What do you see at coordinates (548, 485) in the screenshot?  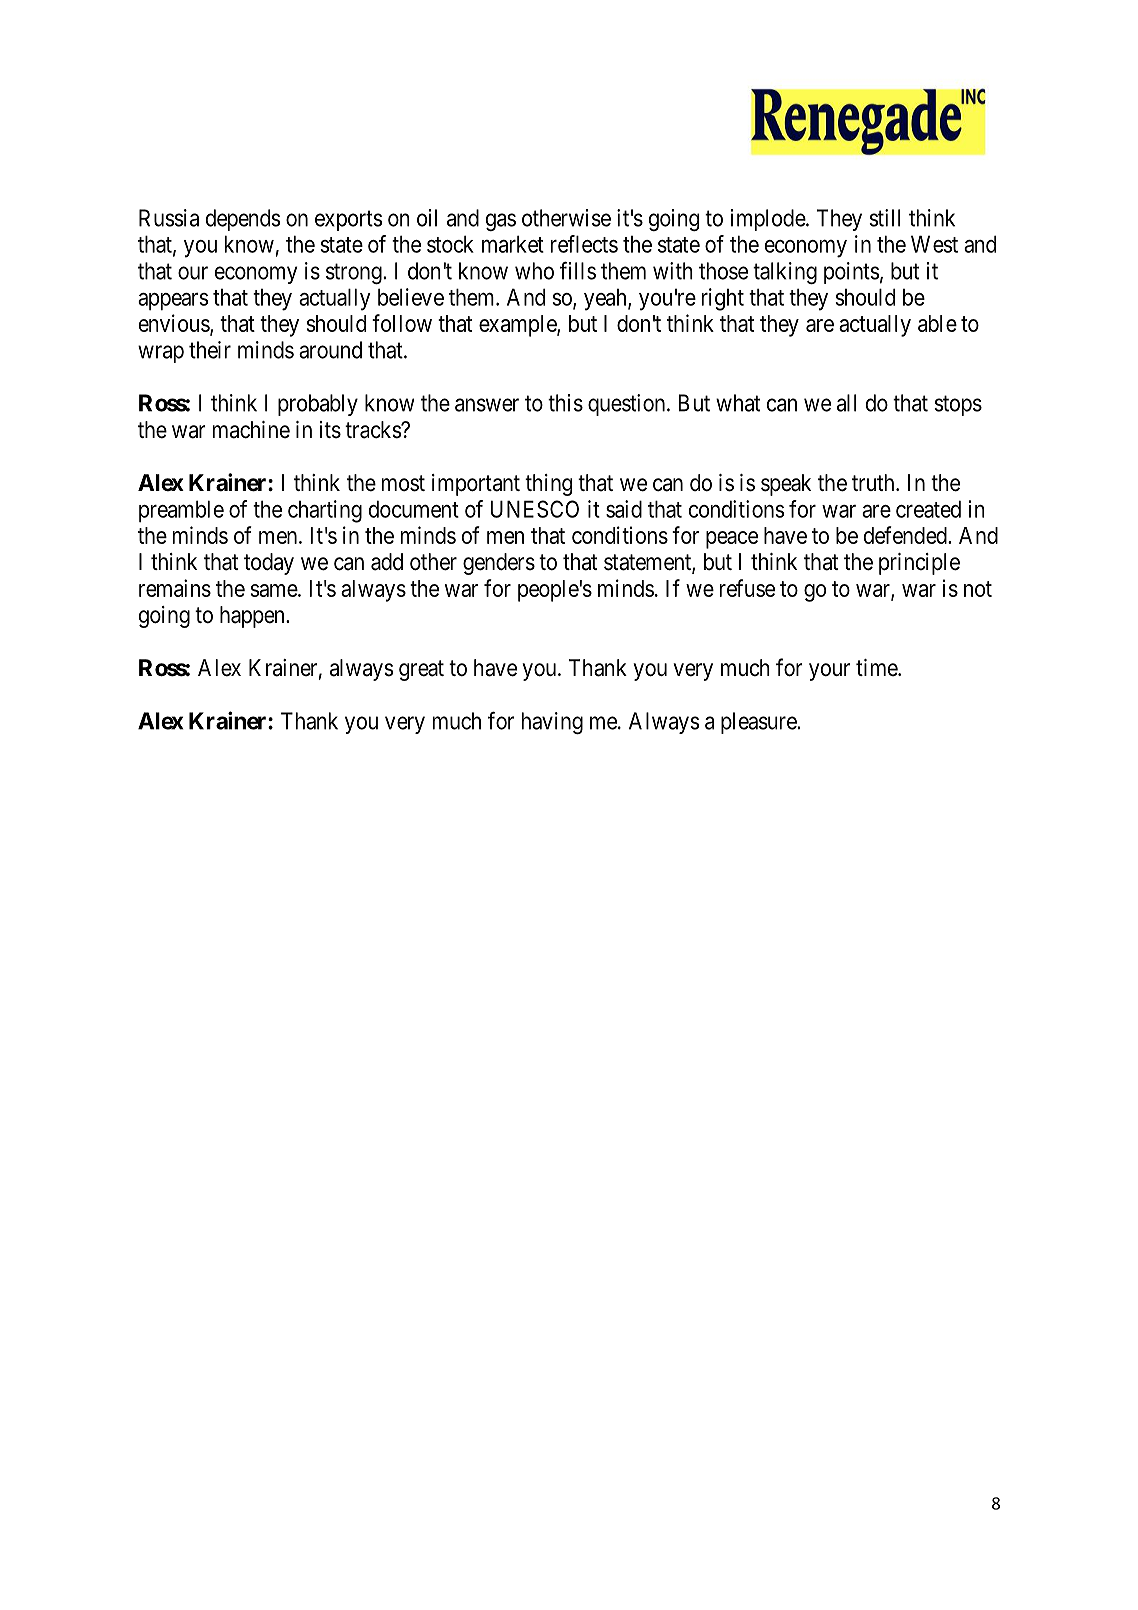 I see `thing` at bounding box center [548, 485].
